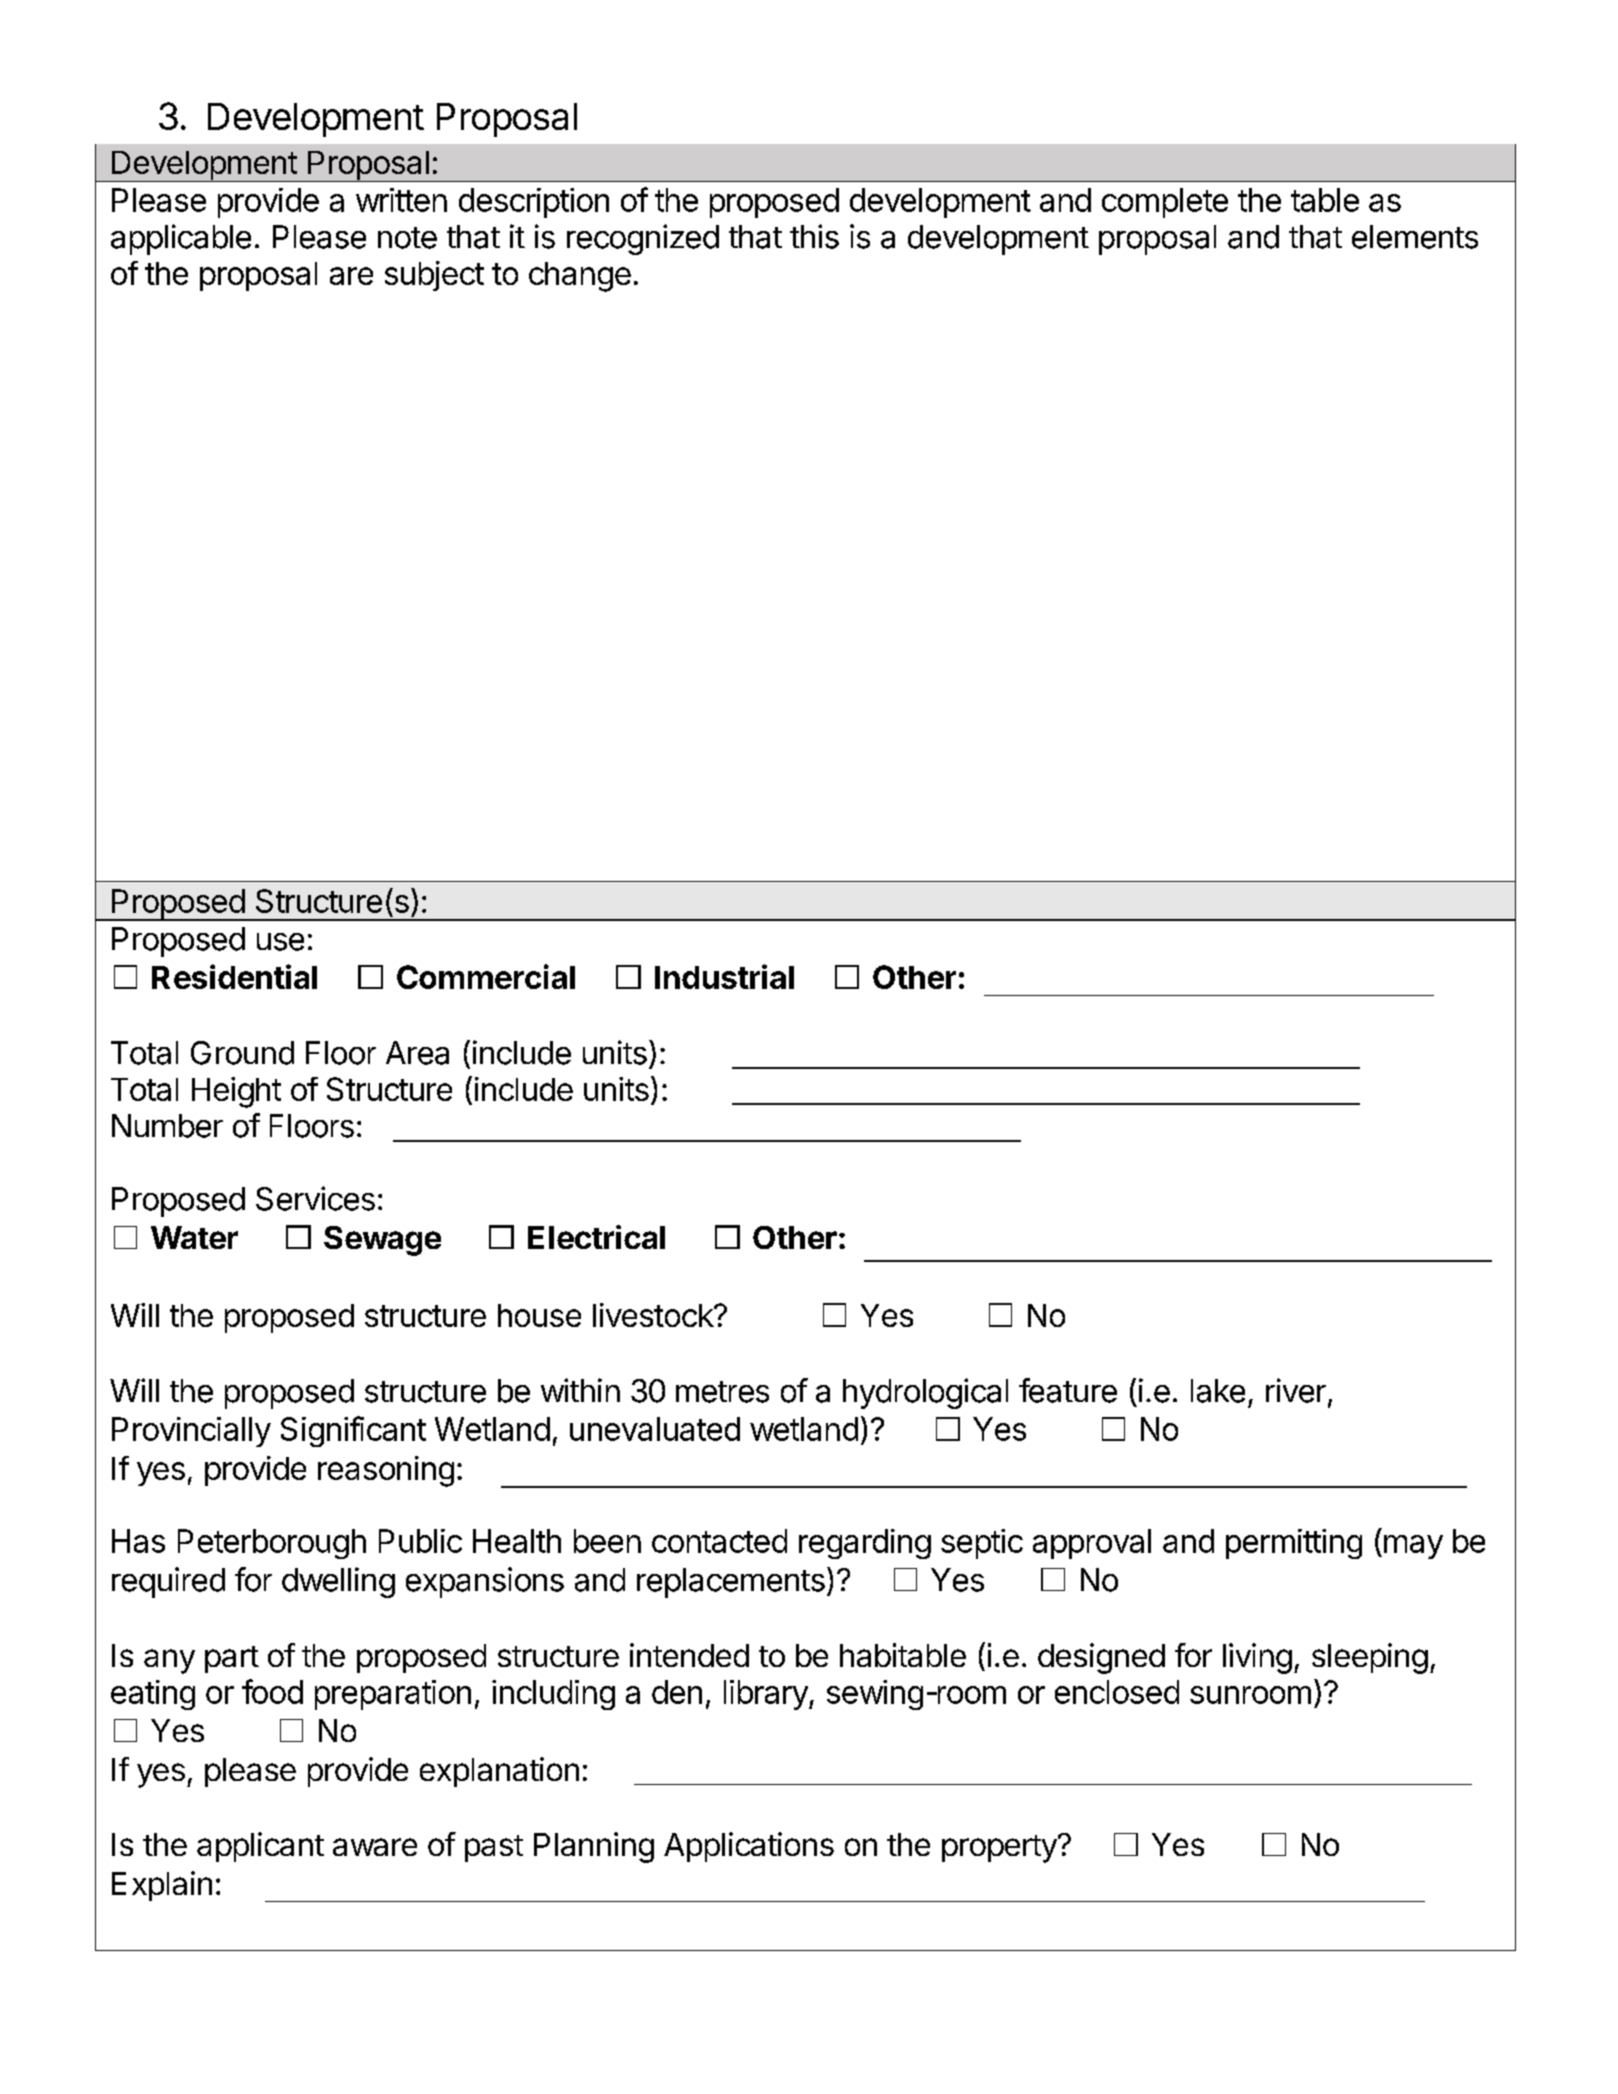  What do you see at coordinates (724, 976) in the screenshot?
I see `Industrial` at bounding box center [724, 976].
